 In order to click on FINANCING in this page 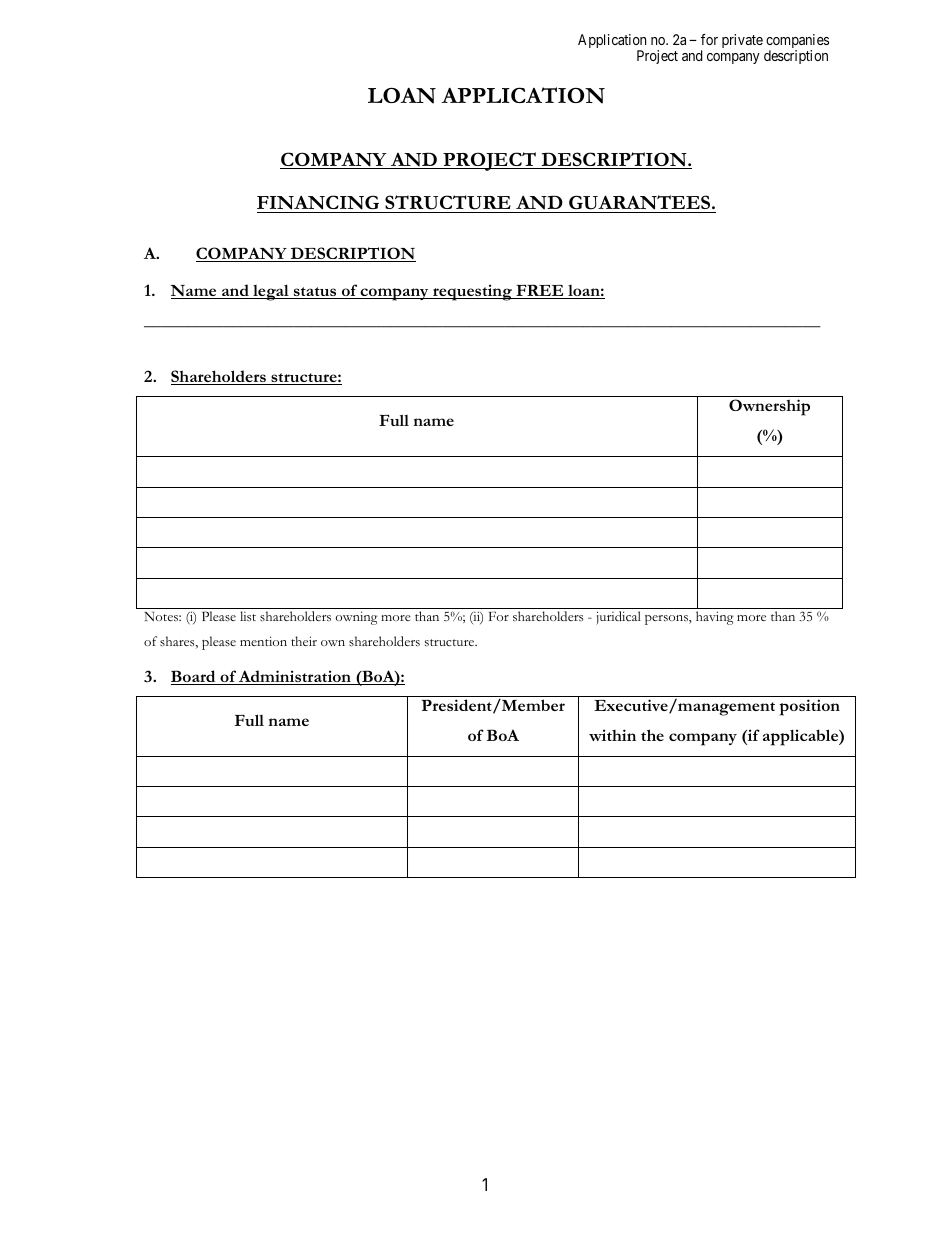, I will do `click(319, 204)`.
